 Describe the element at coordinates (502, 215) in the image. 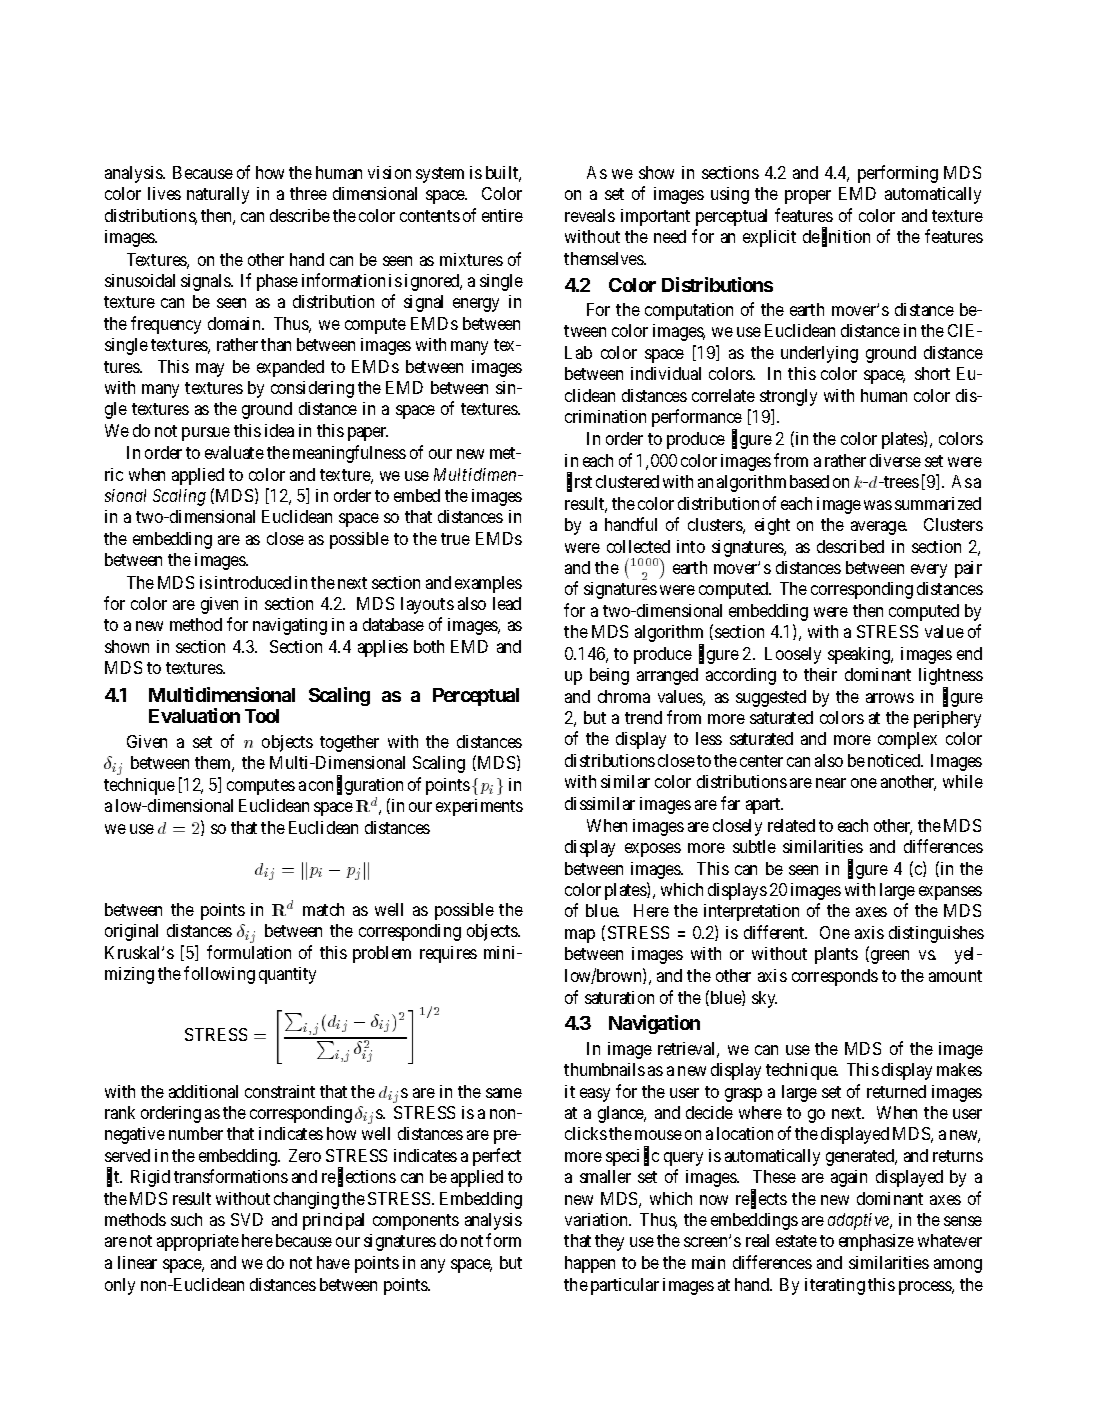

I see `entire` at that location.
